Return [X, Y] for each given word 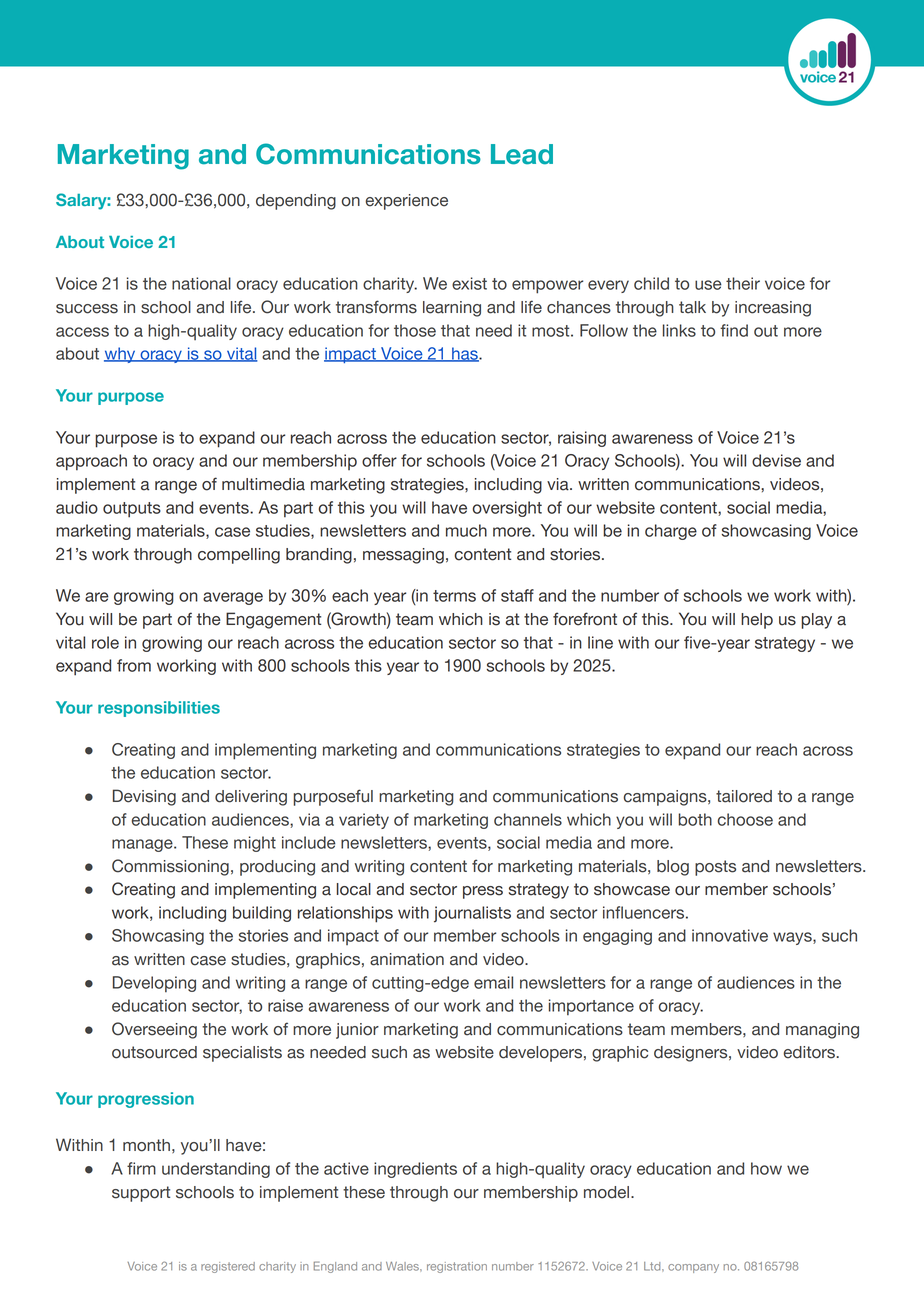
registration [457, 1267]
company [693, 1268]
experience [406, 202]
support [141, 1194]
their [743, 283]
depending [296, 202]
